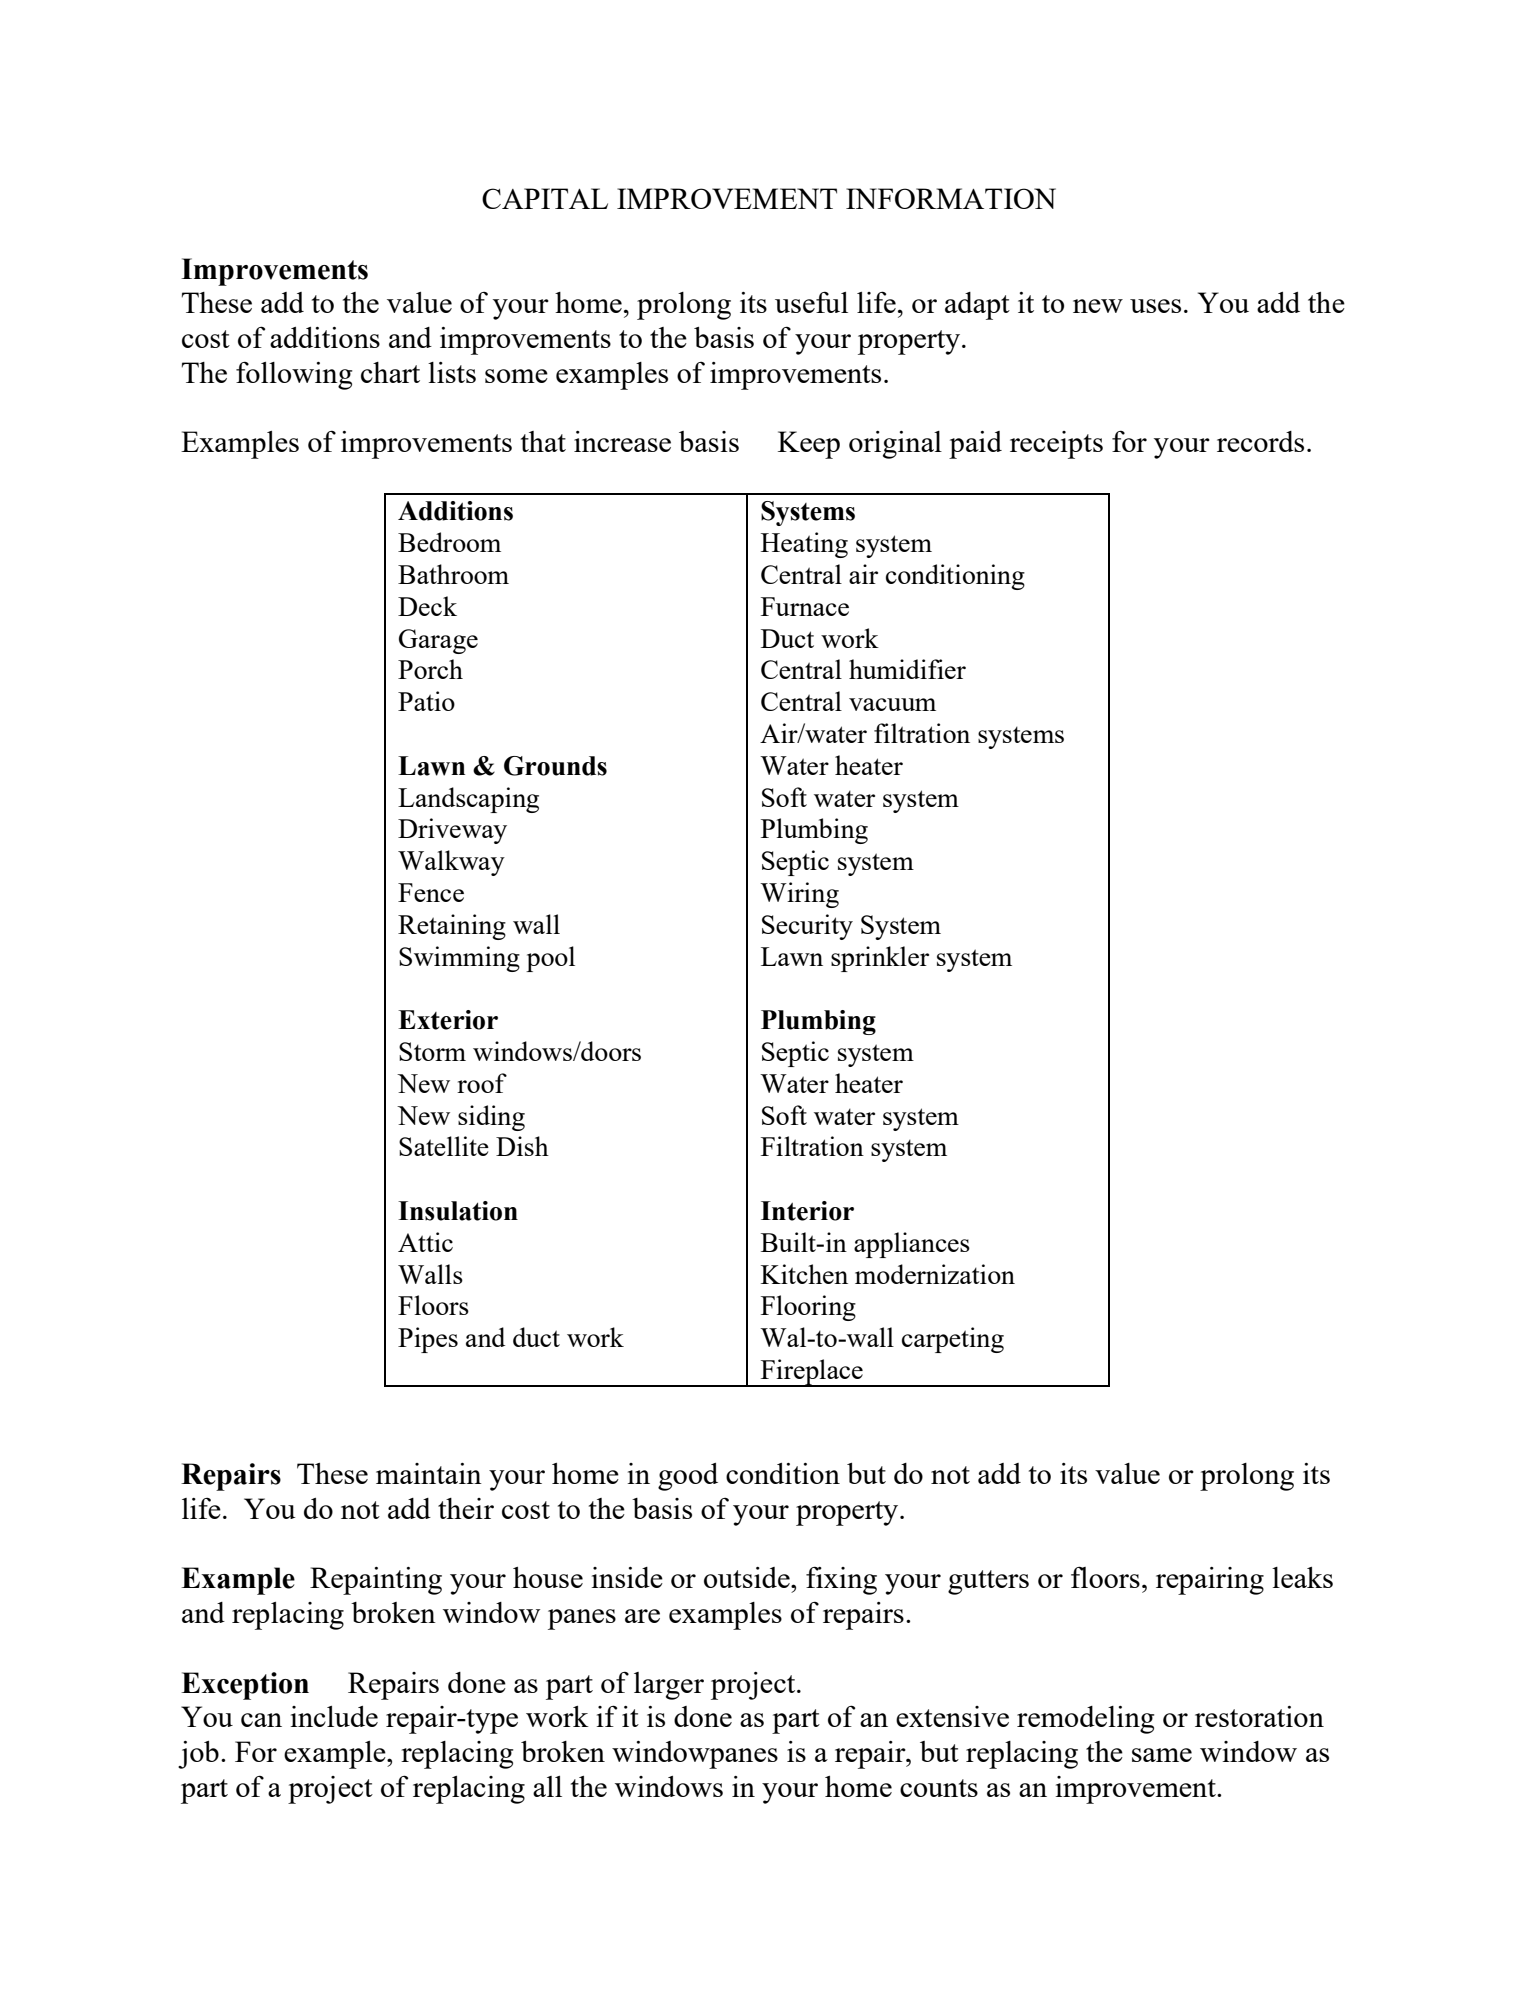 The height and width of the document is (1992, 1539). I want to click on Exterior, so click(448, 1020).
